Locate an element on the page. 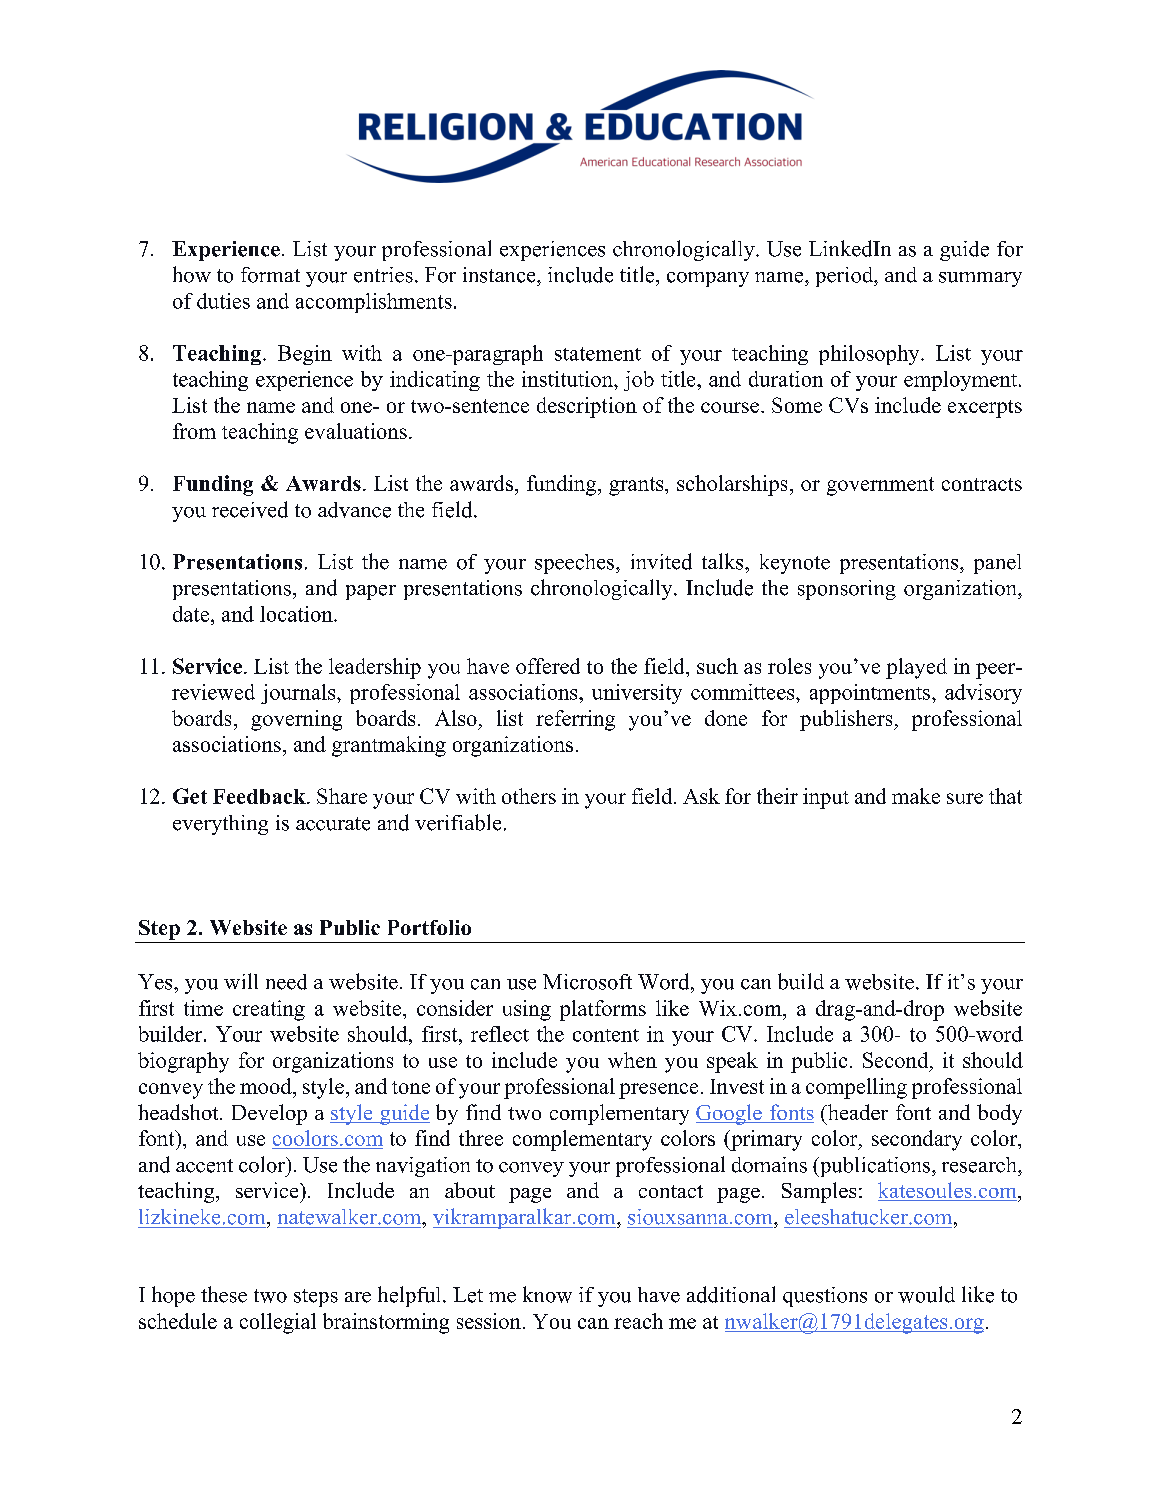 The height and width of the document is (1497, 1157). Feedback is located at coordinates (260, 796).
